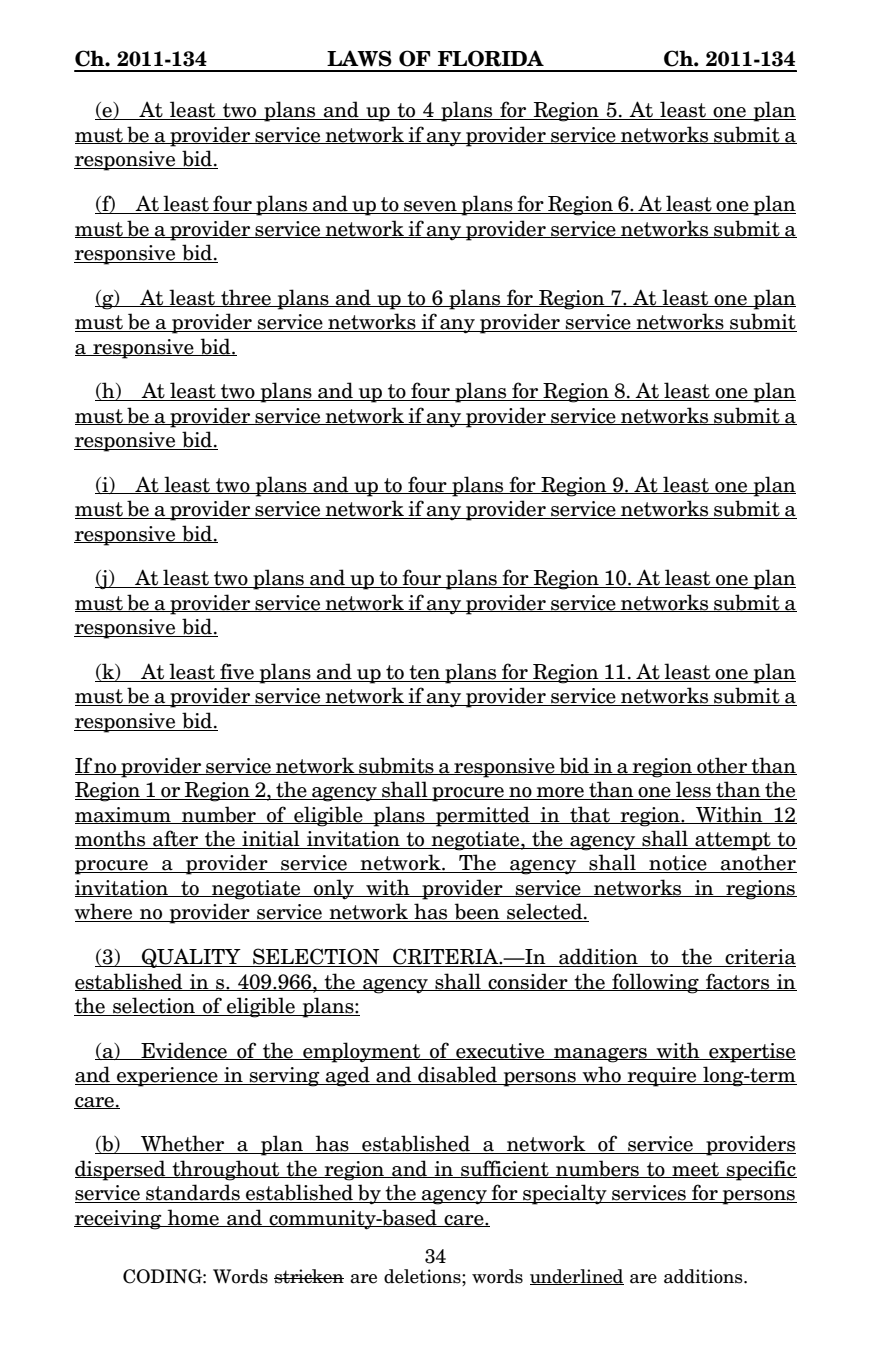 The height and width of the image is (1345, 896). Describe the element at coordinates (184, 1051) in the image. I see `Evidence` at that location.
